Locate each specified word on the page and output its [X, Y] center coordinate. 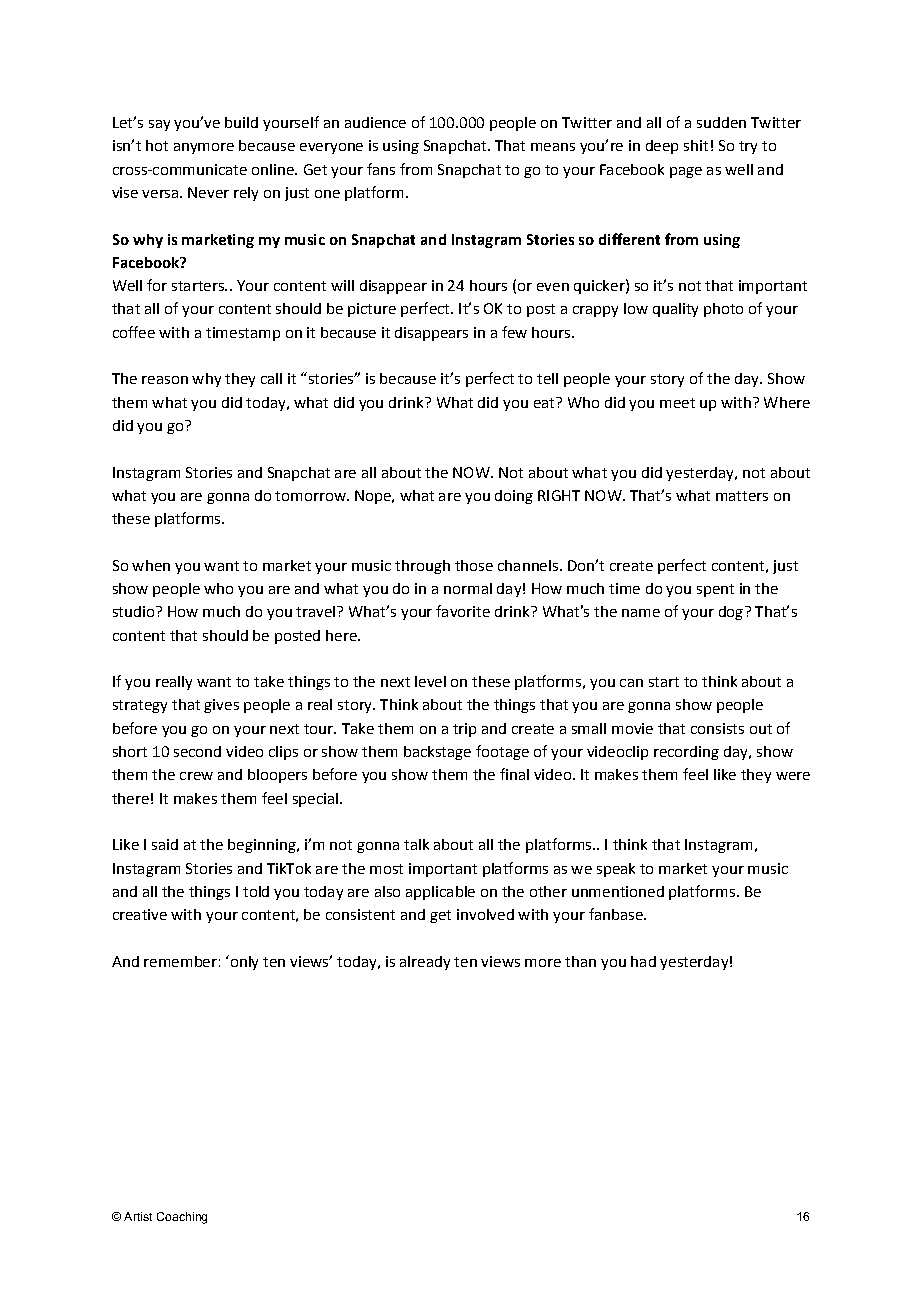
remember [180, 961]
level [430, 681]
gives [221, 706]
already [425, 963]
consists [717, 728]
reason [165, 380]
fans [381, 169]
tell [547, 378]
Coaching [182, 1218]
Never [208, 192]
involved [485, 914]
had [643, 961]
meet [677, 403]
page [686, 172]
